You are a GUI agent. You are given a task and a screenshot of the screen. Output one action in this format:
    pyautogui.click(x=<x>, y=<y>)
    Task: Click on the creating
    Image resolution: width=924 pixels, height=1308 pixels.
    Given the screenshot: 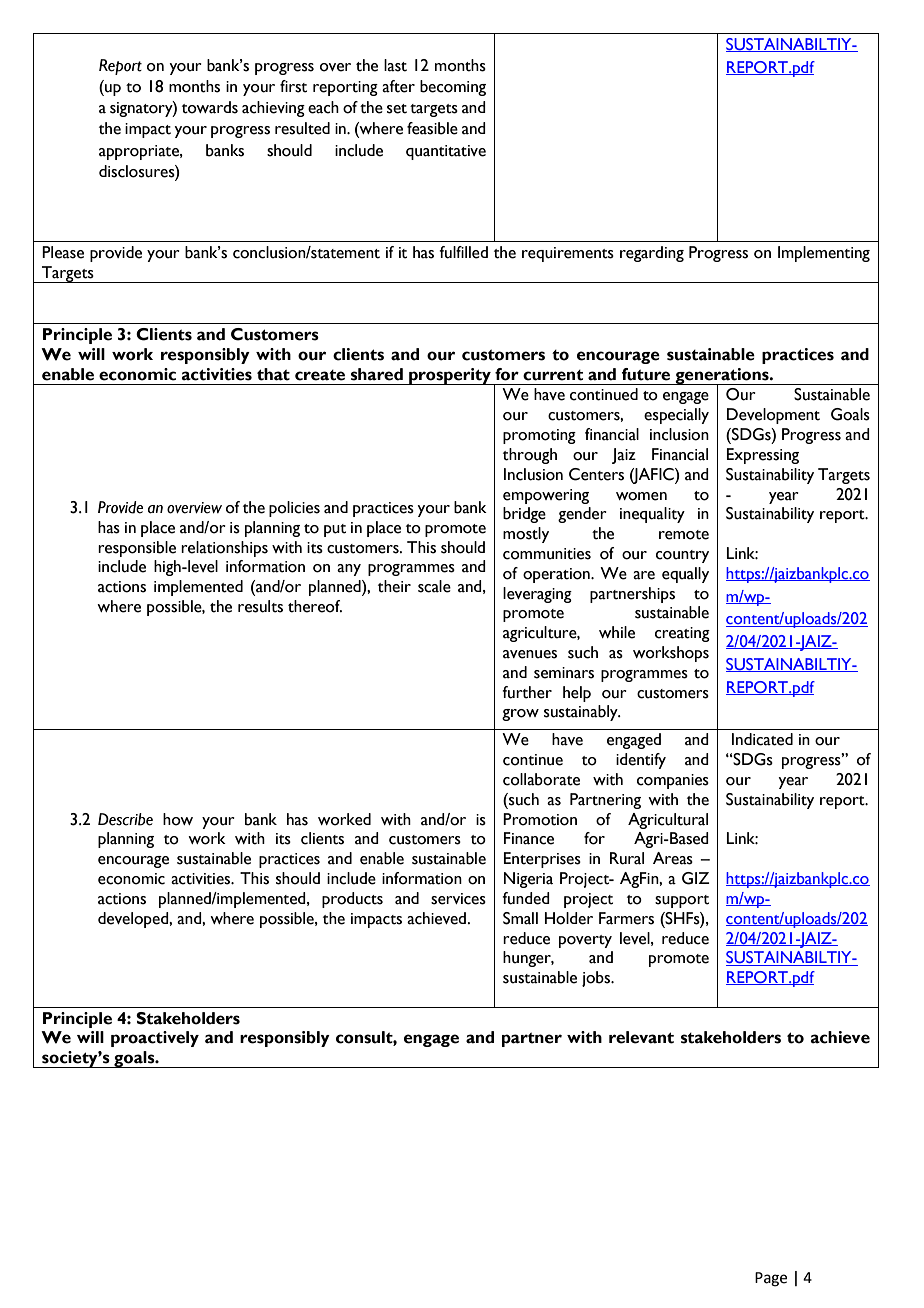 What is the action you would take?
    pyautogui.click(x=682, y=634)
